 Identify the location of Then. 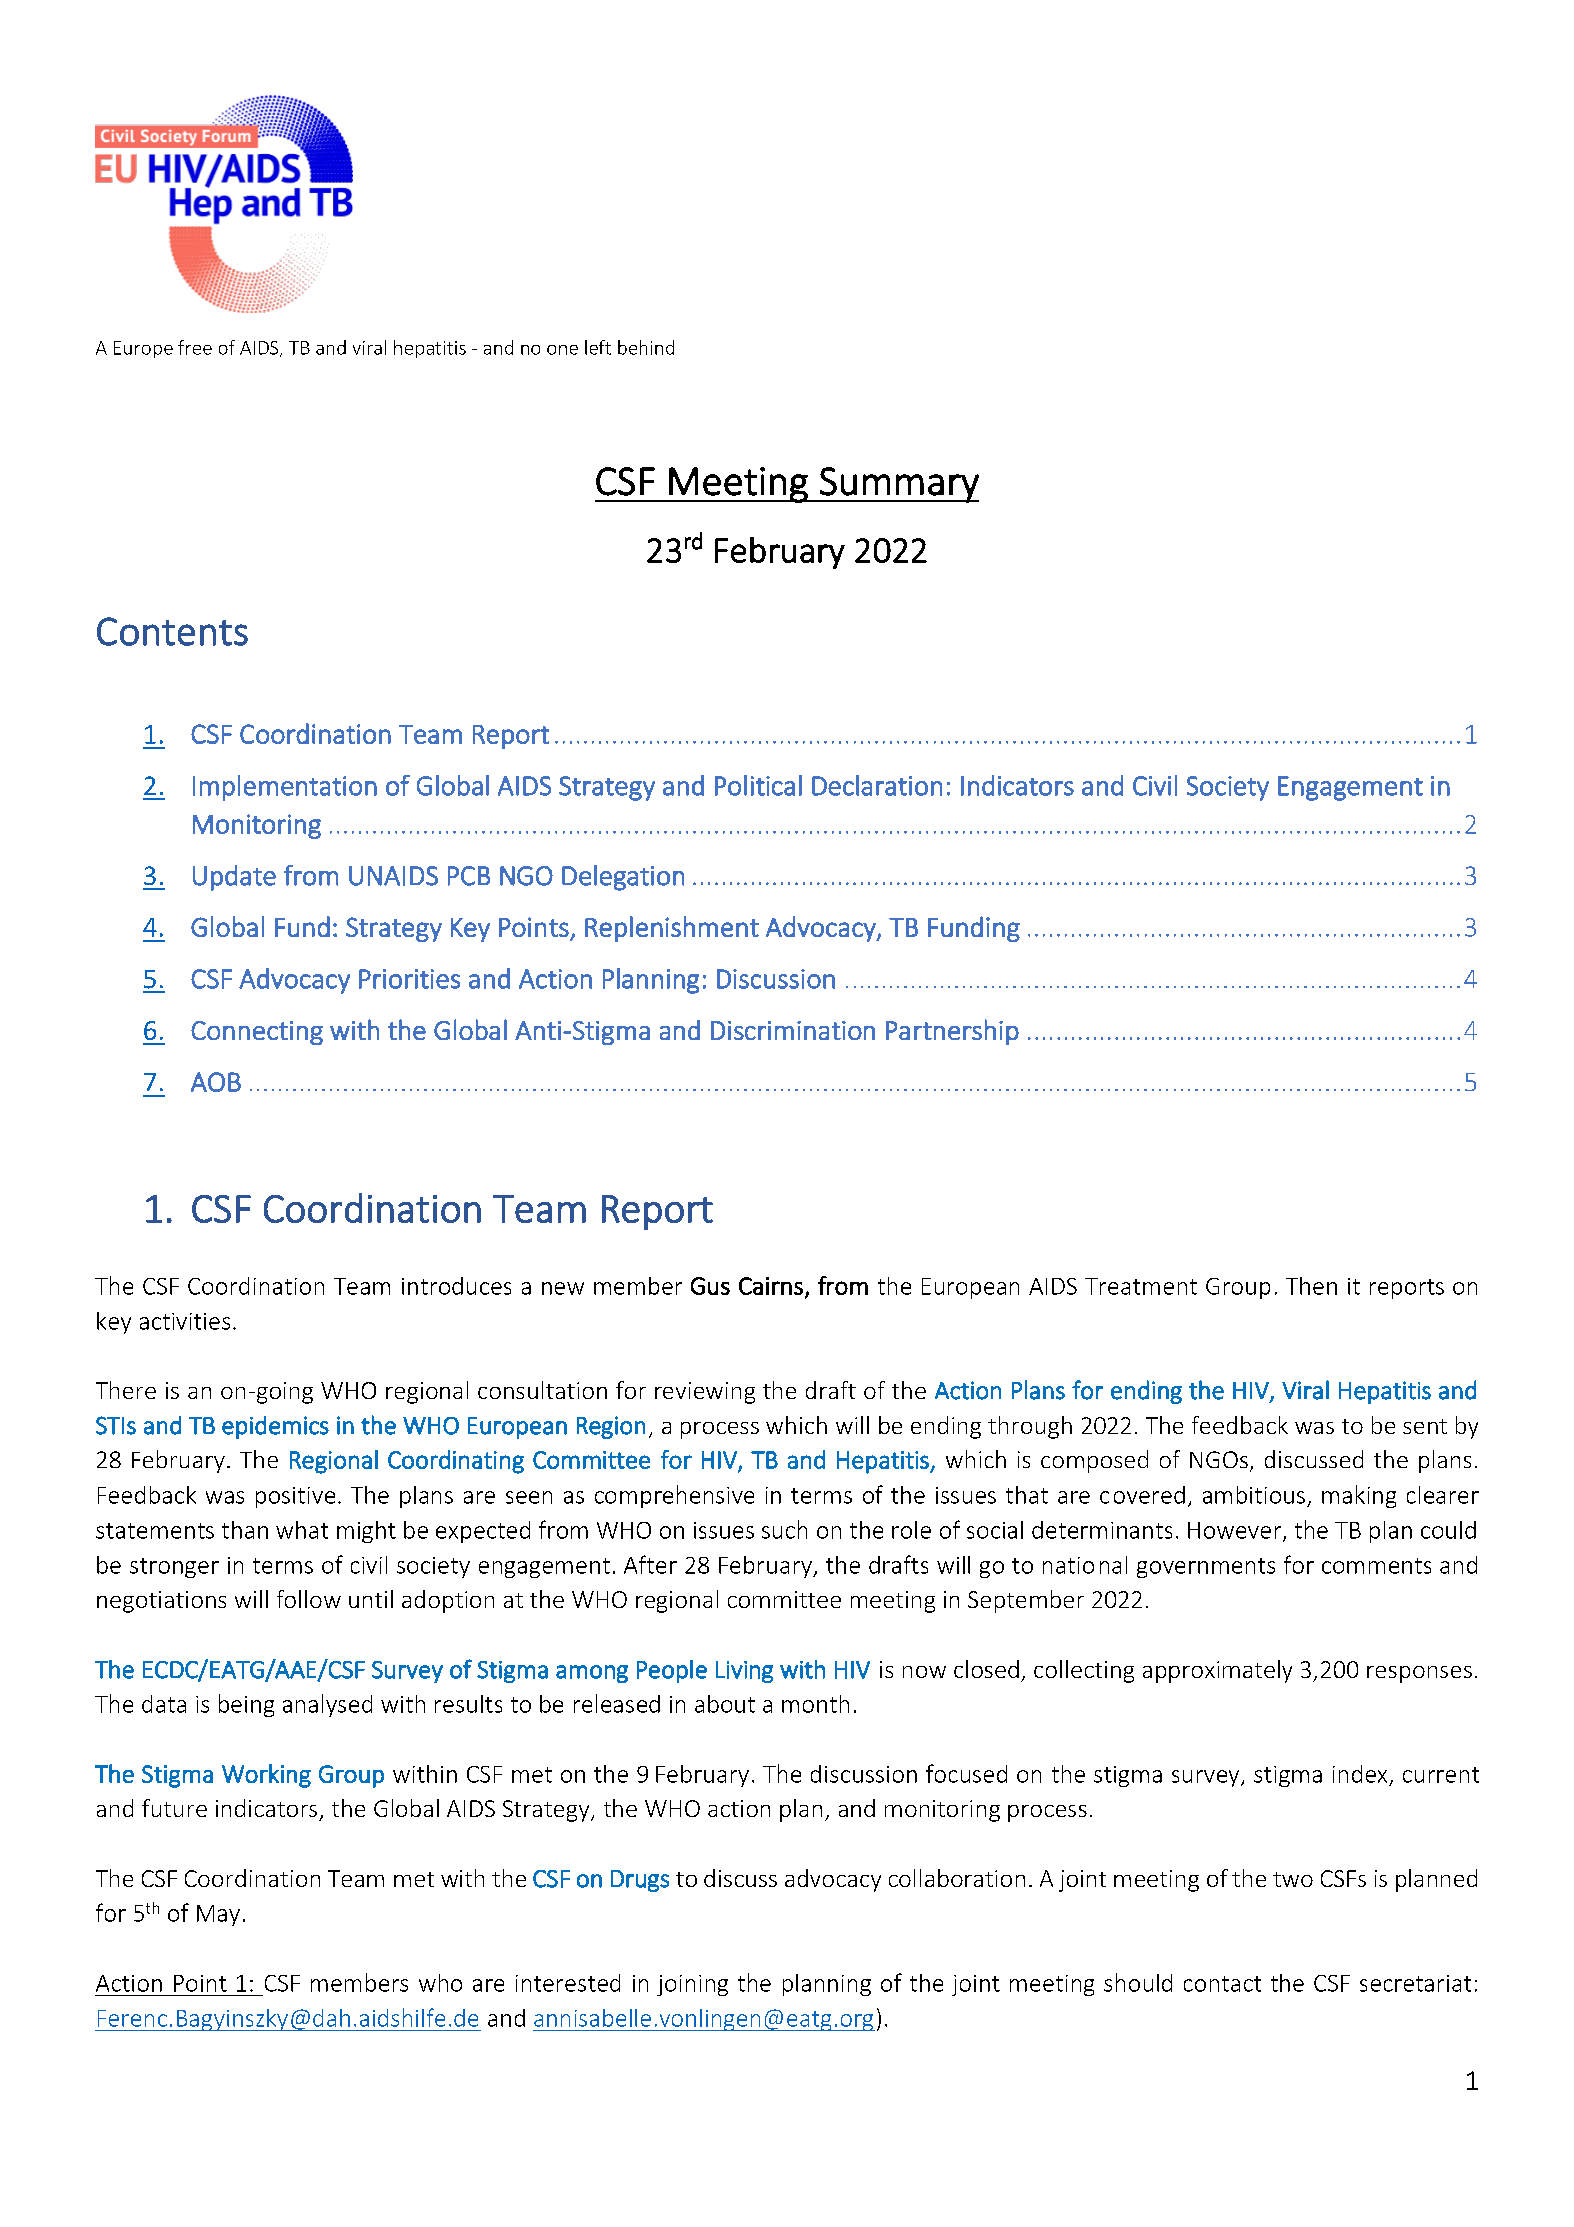
(1311, 1286).
